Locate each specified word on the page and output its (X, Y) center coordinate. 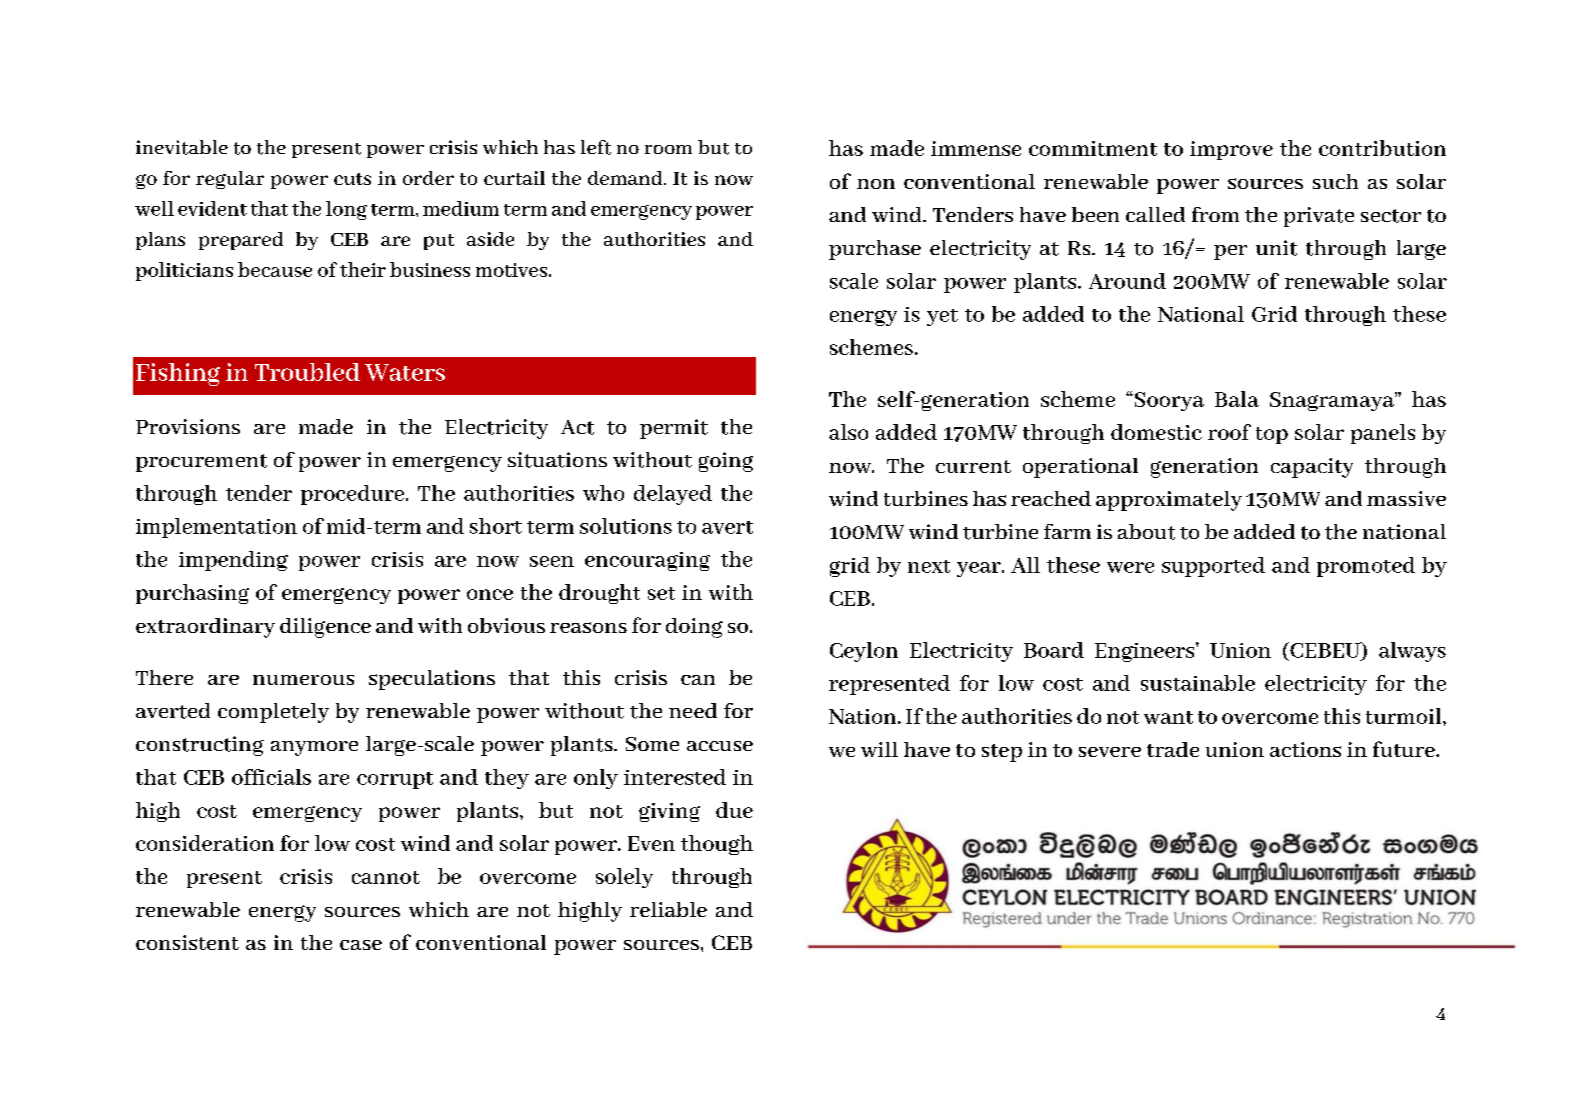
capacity (1312, 468)
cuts (352, 179)
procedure (354, 495)
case (361, 945)
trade (1173, 749)
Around (1127, 281)
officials (271, 777)
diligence (325, 628)
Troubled (307, 372)
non (876, 184)
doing (694, 628)
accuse (720, 746)
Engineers (1144, 652)
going (726, 462)
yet (942, 317)
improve (1231, 150)
